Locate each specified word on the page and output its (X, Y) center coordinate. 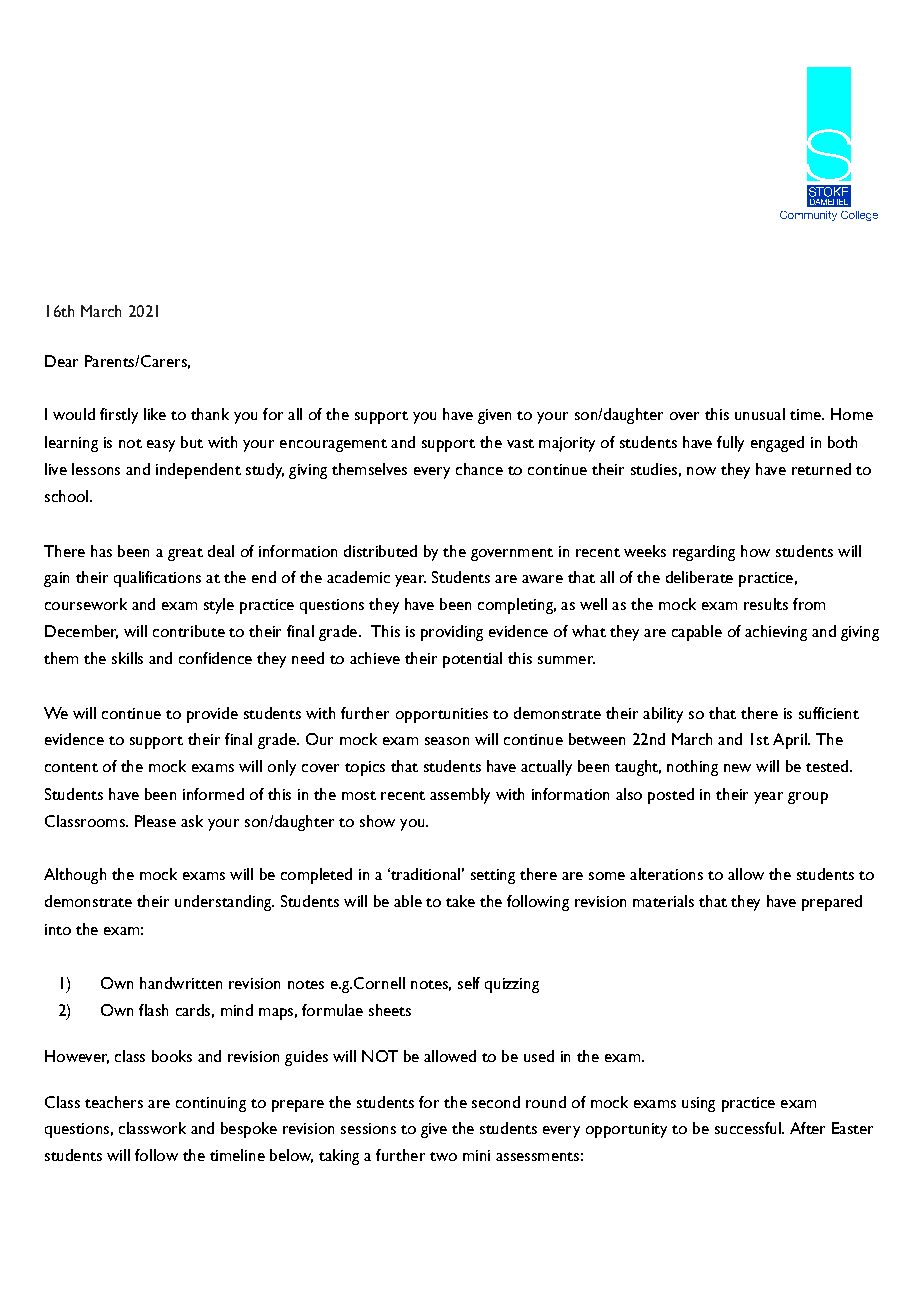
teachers (114, 1102)
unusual (760, 414)
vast (520, 443)
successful (749, 1128)
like (155, 414)
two (443, 1156)
